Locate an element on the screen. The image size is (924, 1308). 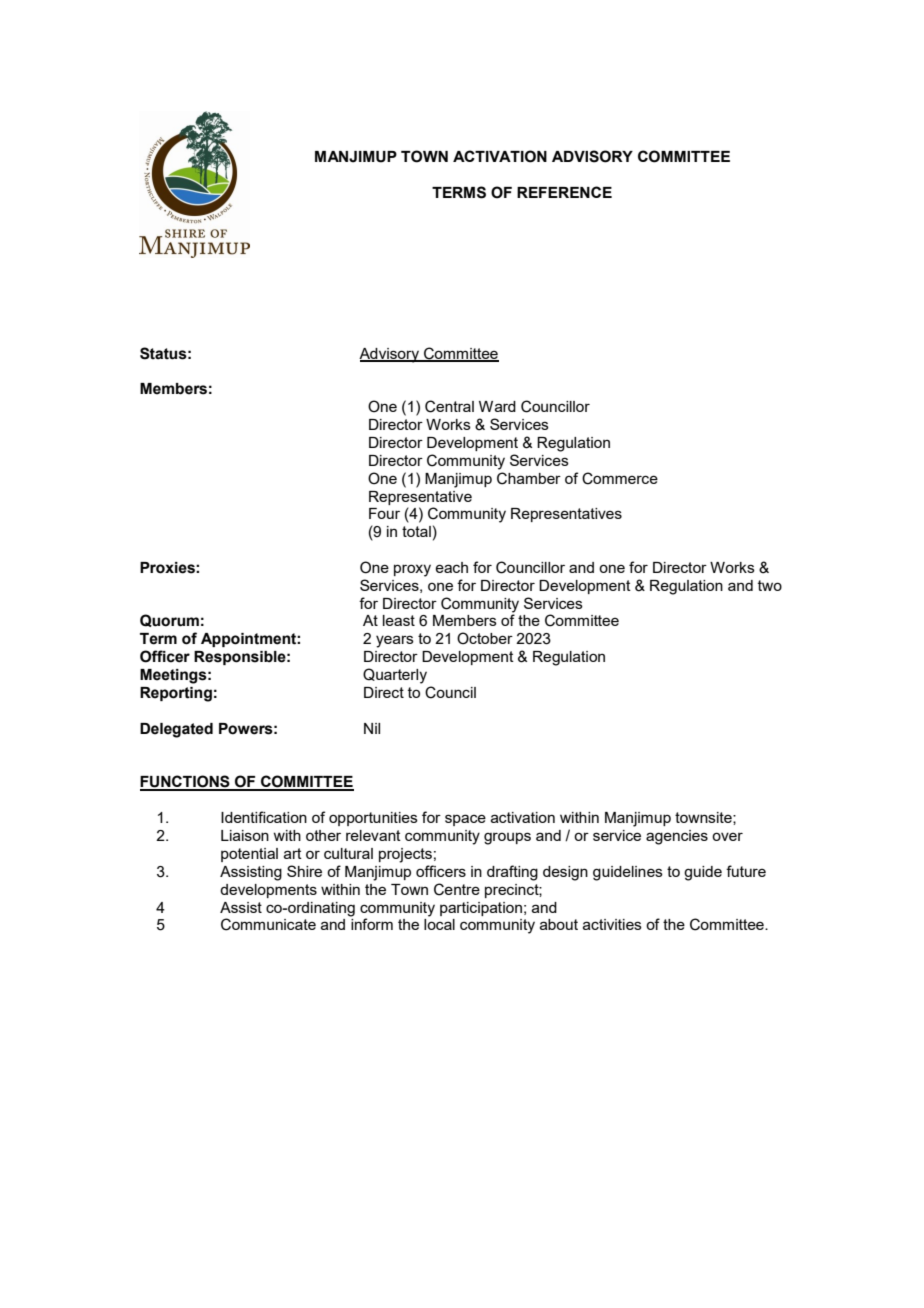
over is located at coordinates (727, 836).
